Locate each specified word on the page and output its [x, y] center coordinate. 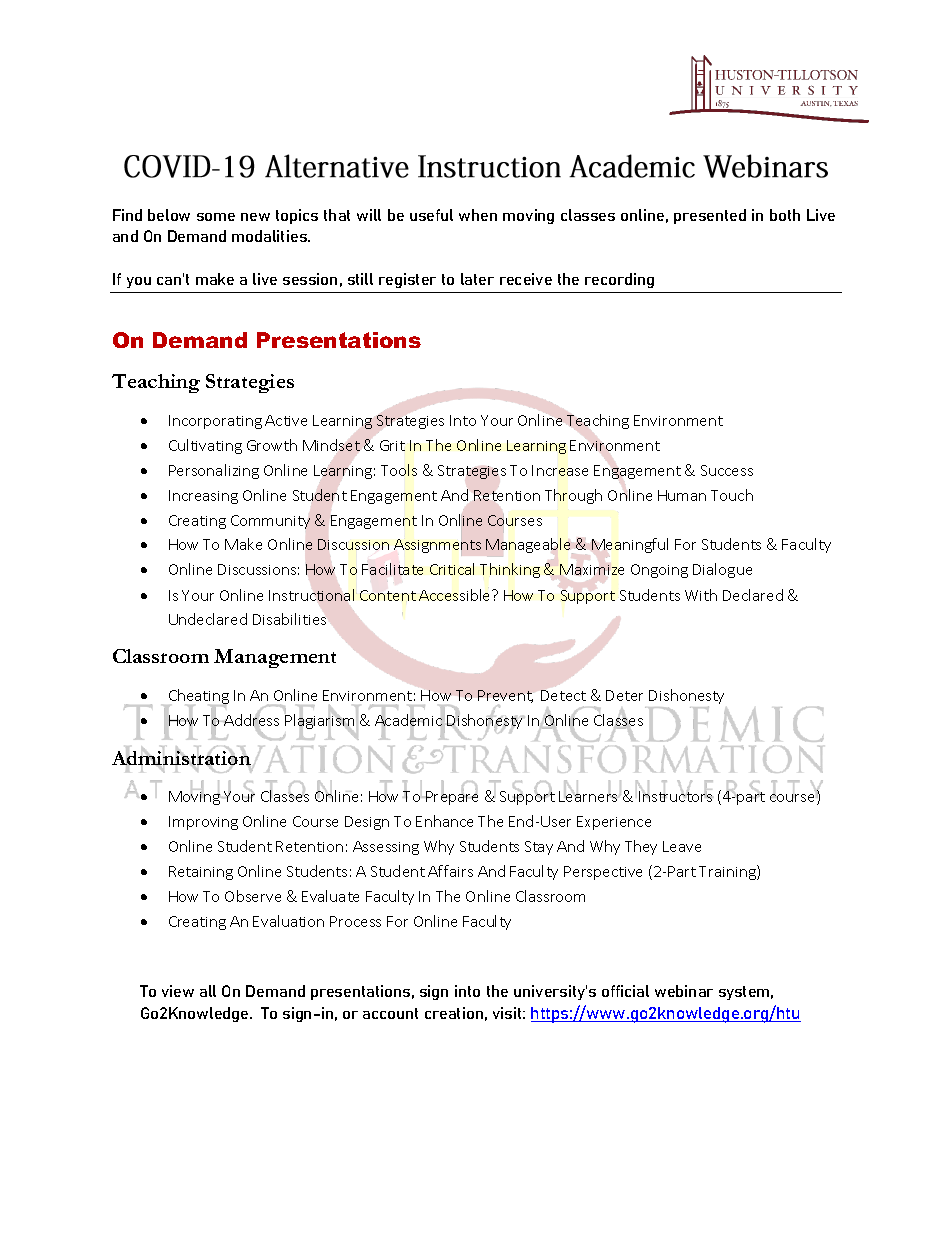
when [478, 215]
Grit [392, 445]
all [208, 991]
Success [727, 470]
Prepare [451, 797]
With [701, 595]
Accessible [456, 595]
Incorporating [215, 422]
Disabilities [289, 619]
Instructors [676, 795]
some [216, 217]
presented [710, 216]
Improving [203, 823]
